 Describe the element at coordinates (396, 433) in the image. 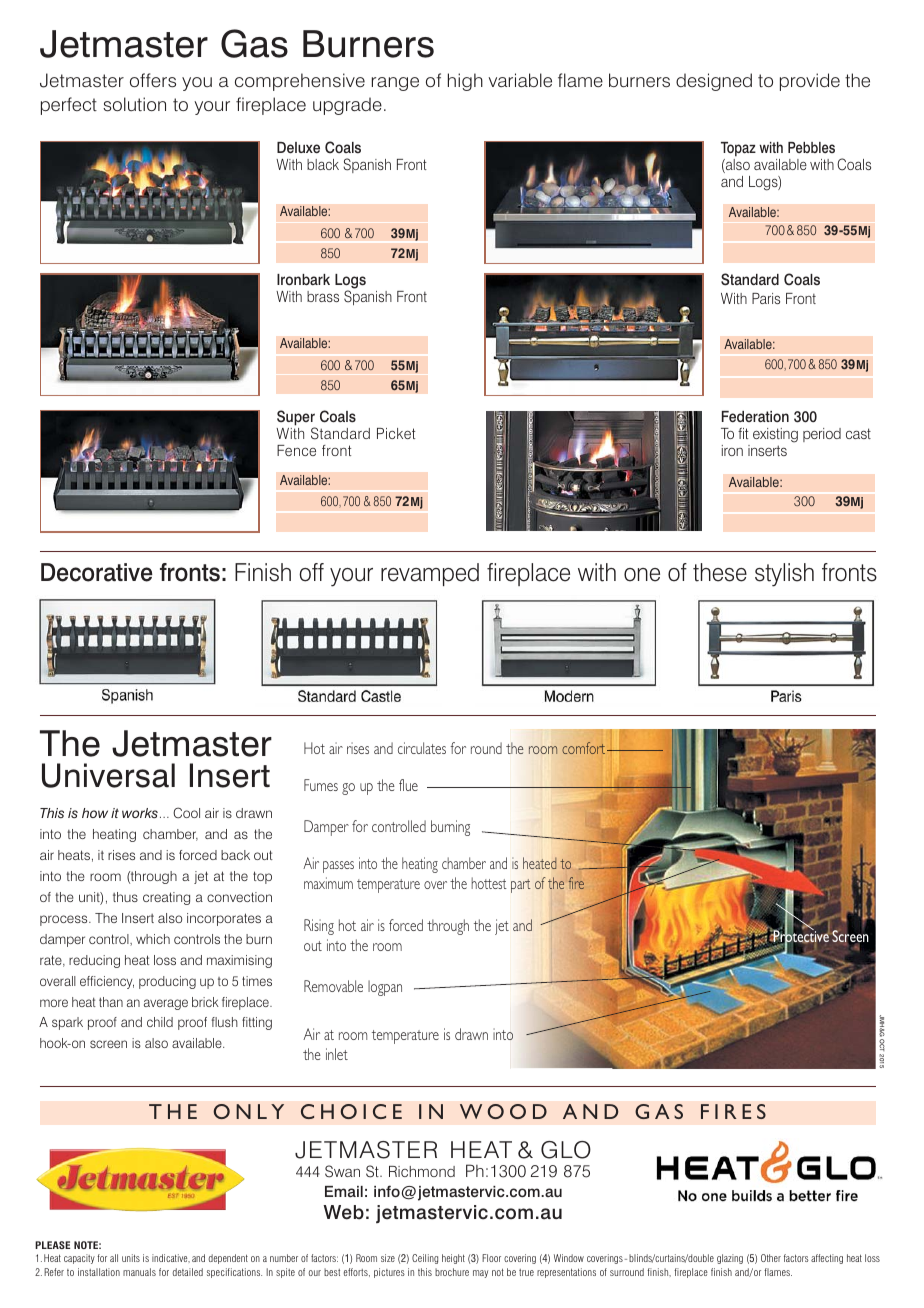

I see `Picket` at that location.
